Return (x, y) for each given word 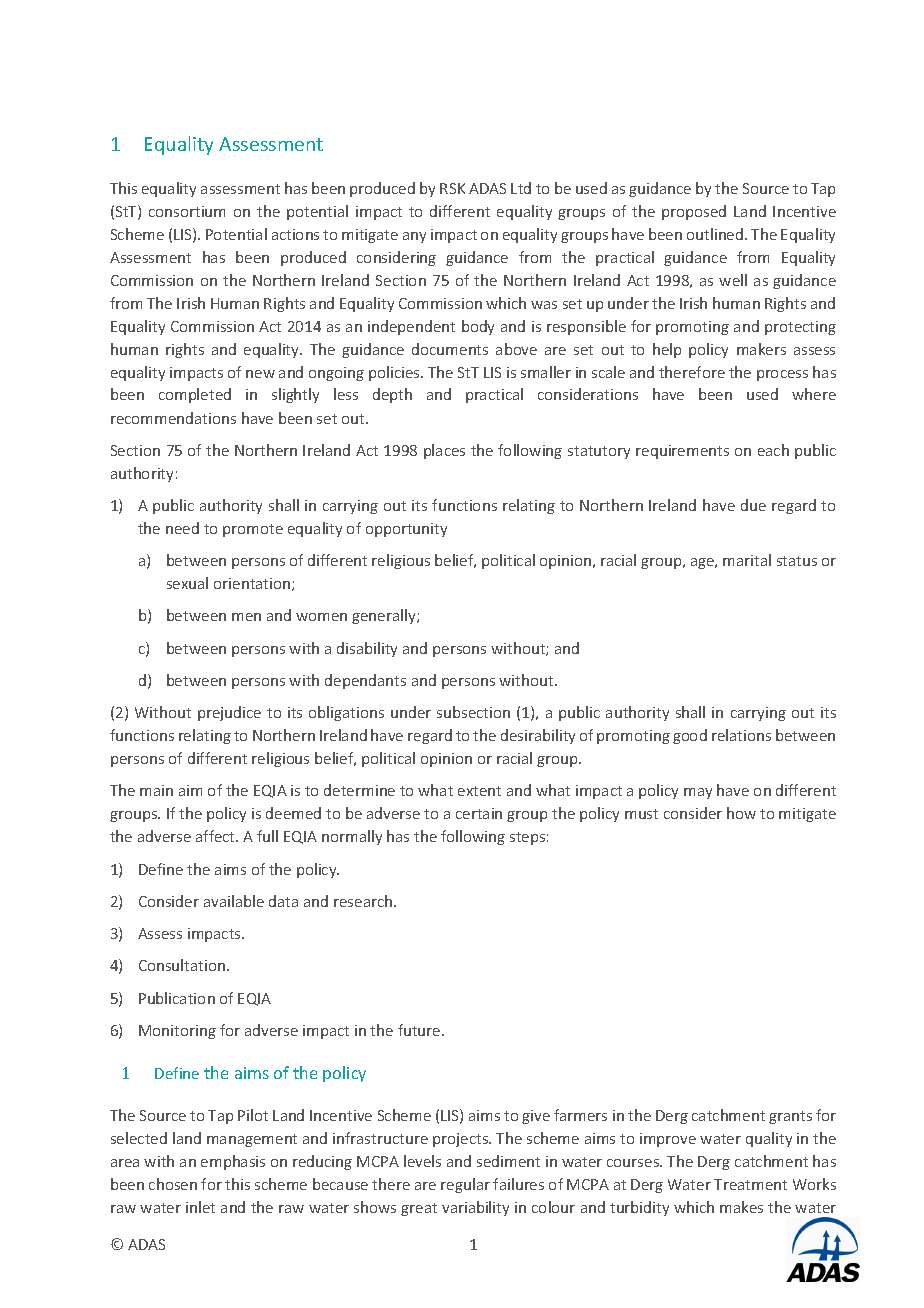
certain (479, 813)
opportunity (406, 530)
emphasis (233, 1162)
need (182, 528)
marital (747, 560)
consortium (187, 211)
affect (217, 836)
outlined (716, 234)
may (698, 793)
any (414, 237)
